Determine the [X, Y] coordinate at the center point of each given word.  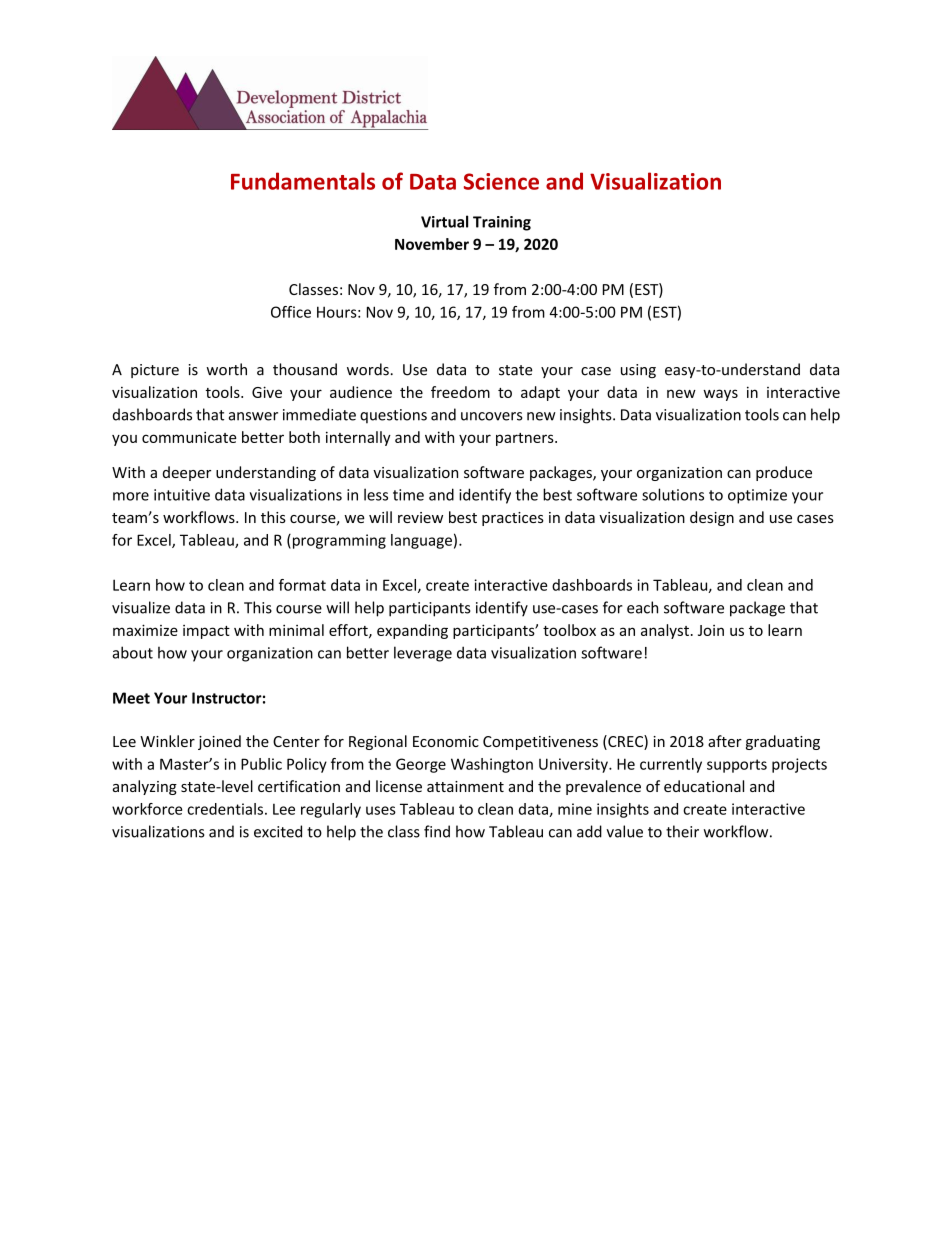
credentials [226, 809]
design [712, 518]
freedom [460, 392]
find [437, 831]
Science [501, 181]
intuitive [182, 495]
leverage [423, 654]
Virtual [444, 221]
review [420, 517]
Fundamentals [303, 181]
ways [720, 395]
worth [226, 369]
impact [206, 632]
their [682, 831]
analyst [665, 631]
